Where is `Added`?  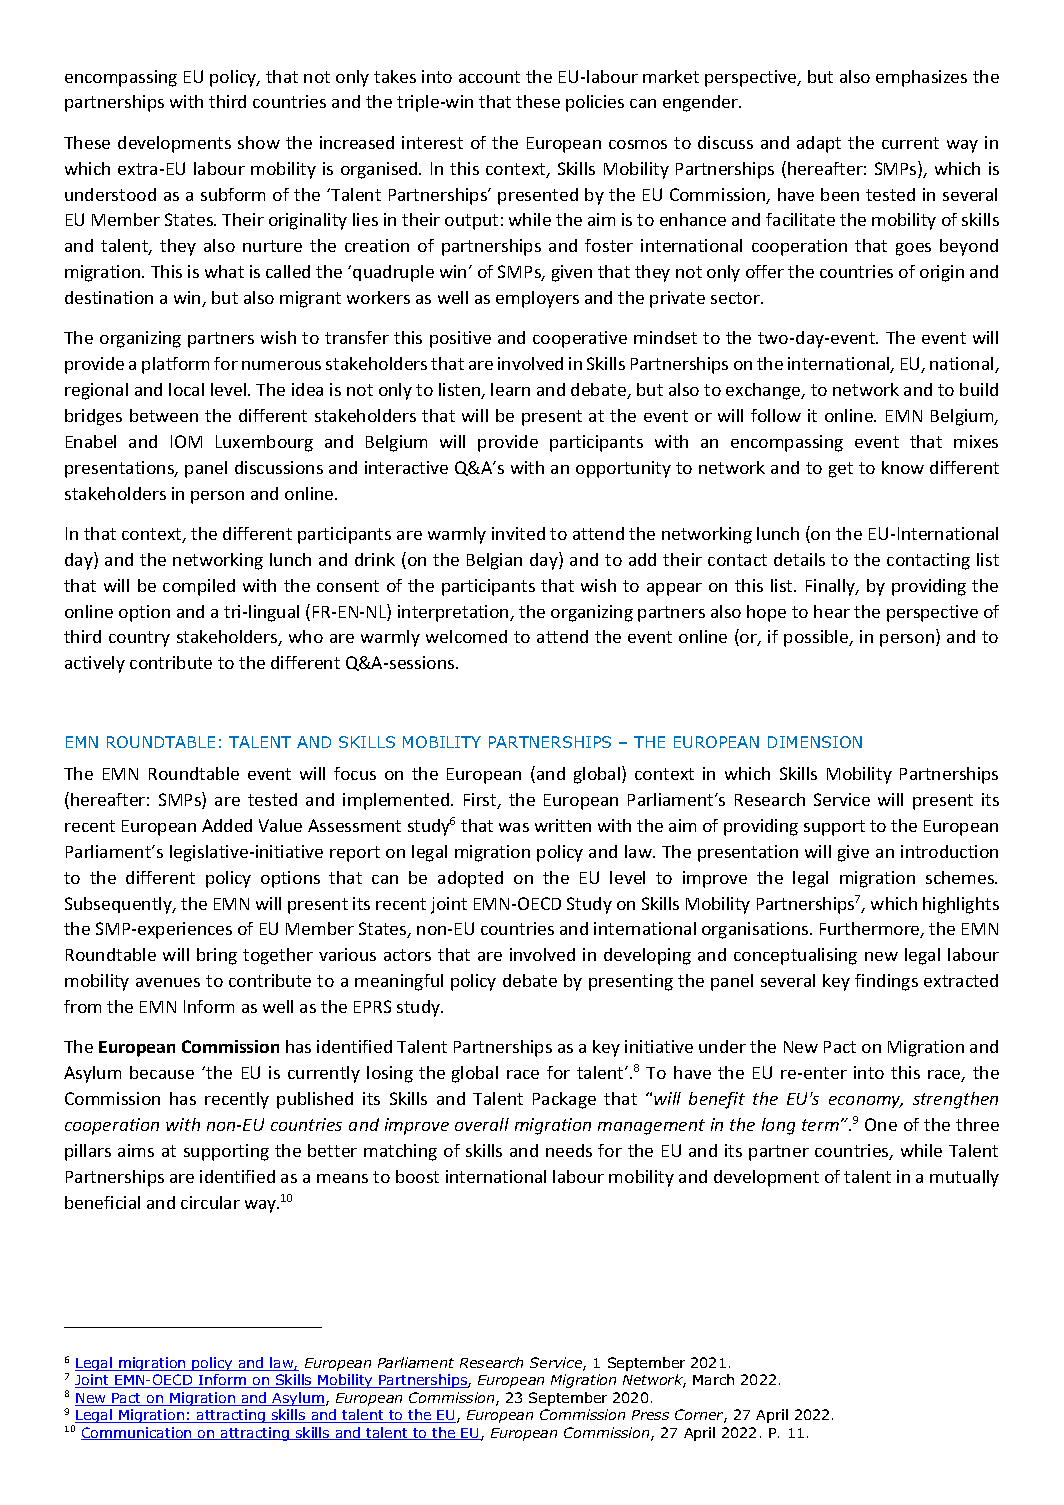 Added is located at coordinates (227, 825).
